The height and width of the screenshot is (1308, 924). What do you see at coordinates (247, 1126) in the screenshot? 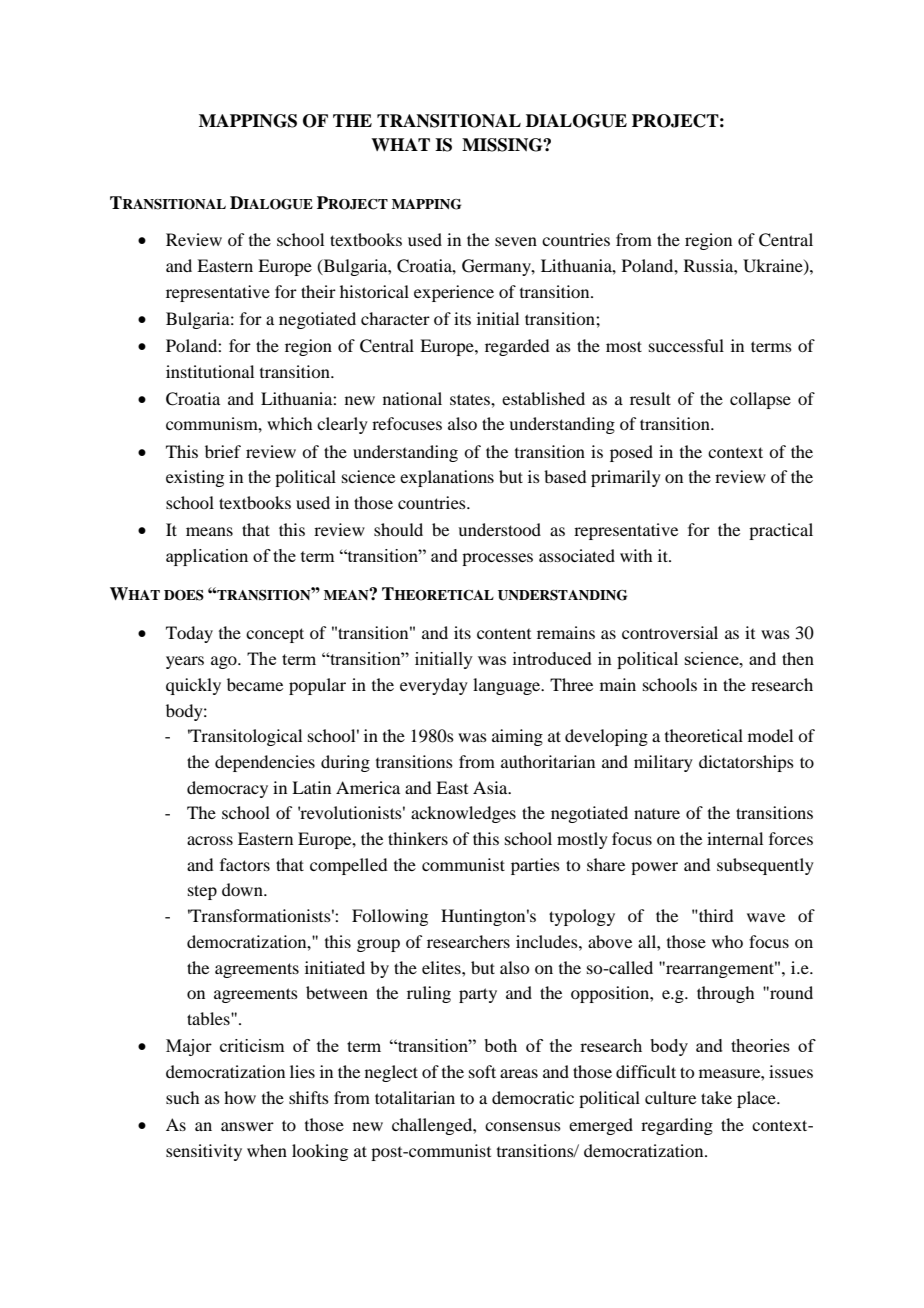
I see `answer` at bounding box center [247, 1126].
